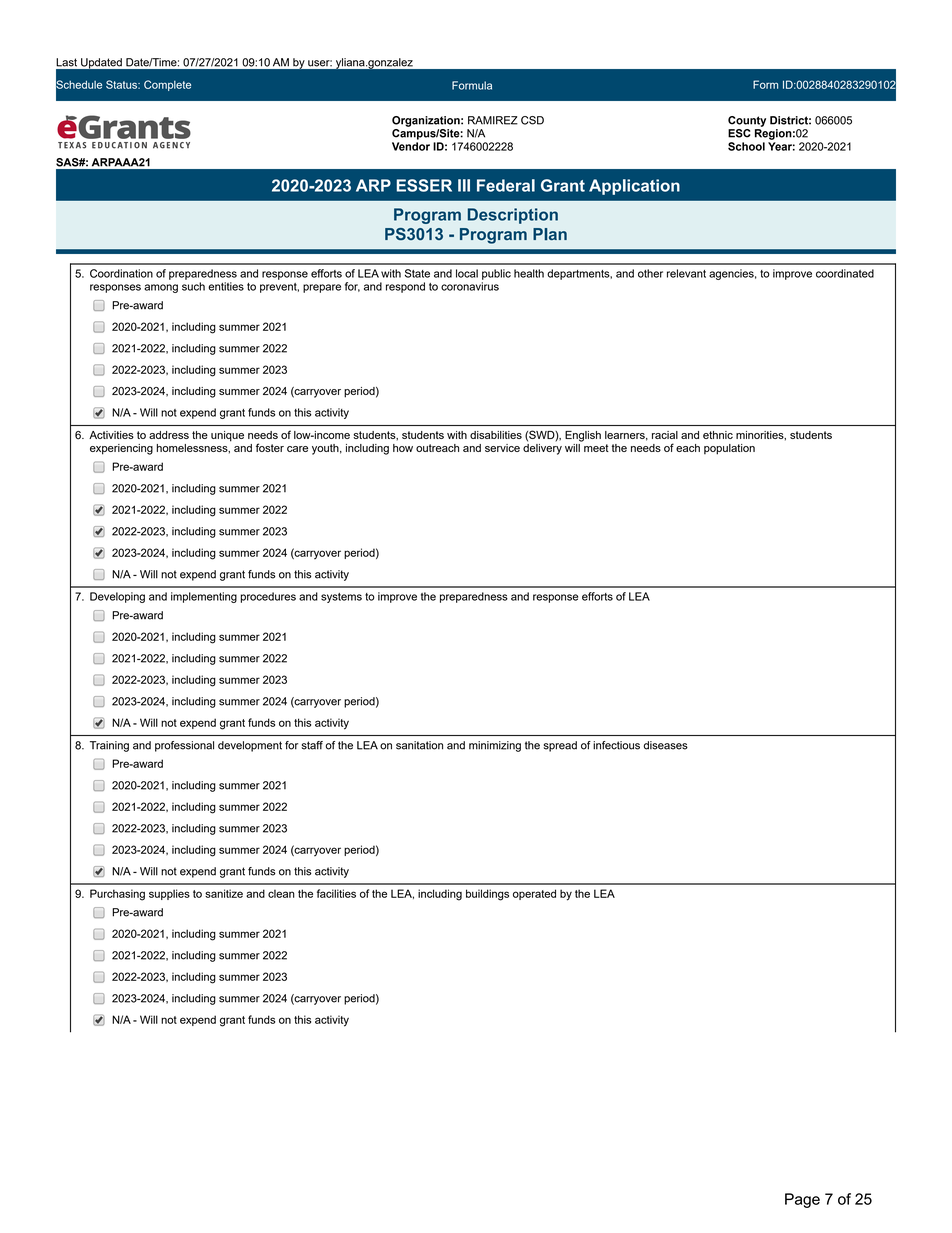  I want to click on address, so click(169, 435).
